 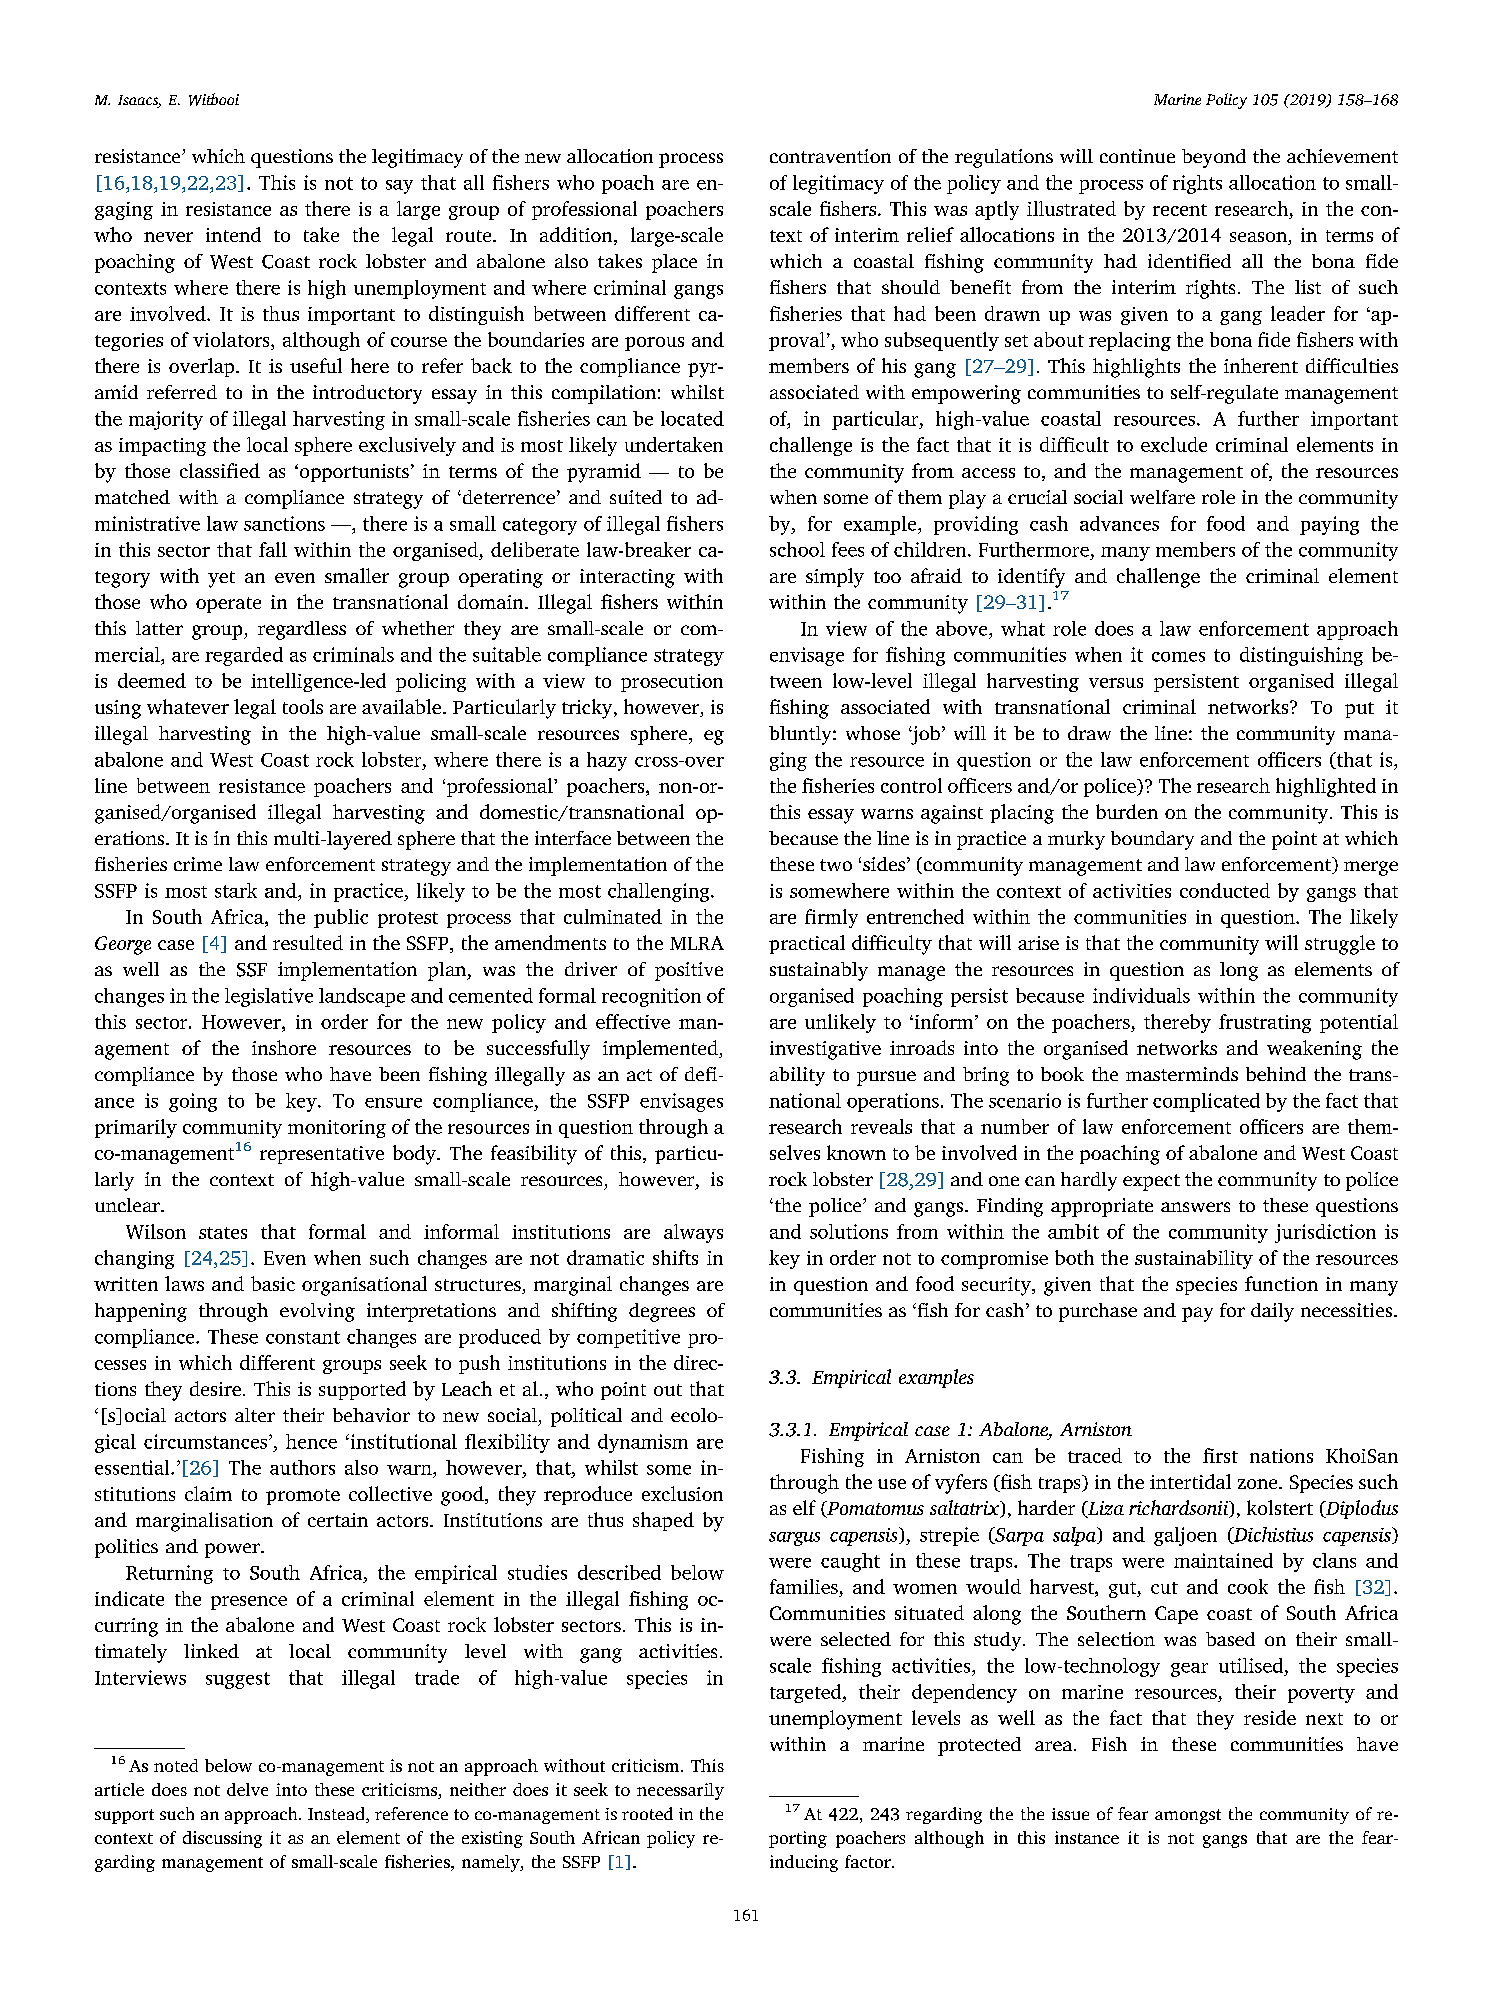 What do you see at coordinates (674, 263) in the screenshot?
I see `place` at bounding box center [674, 263].
